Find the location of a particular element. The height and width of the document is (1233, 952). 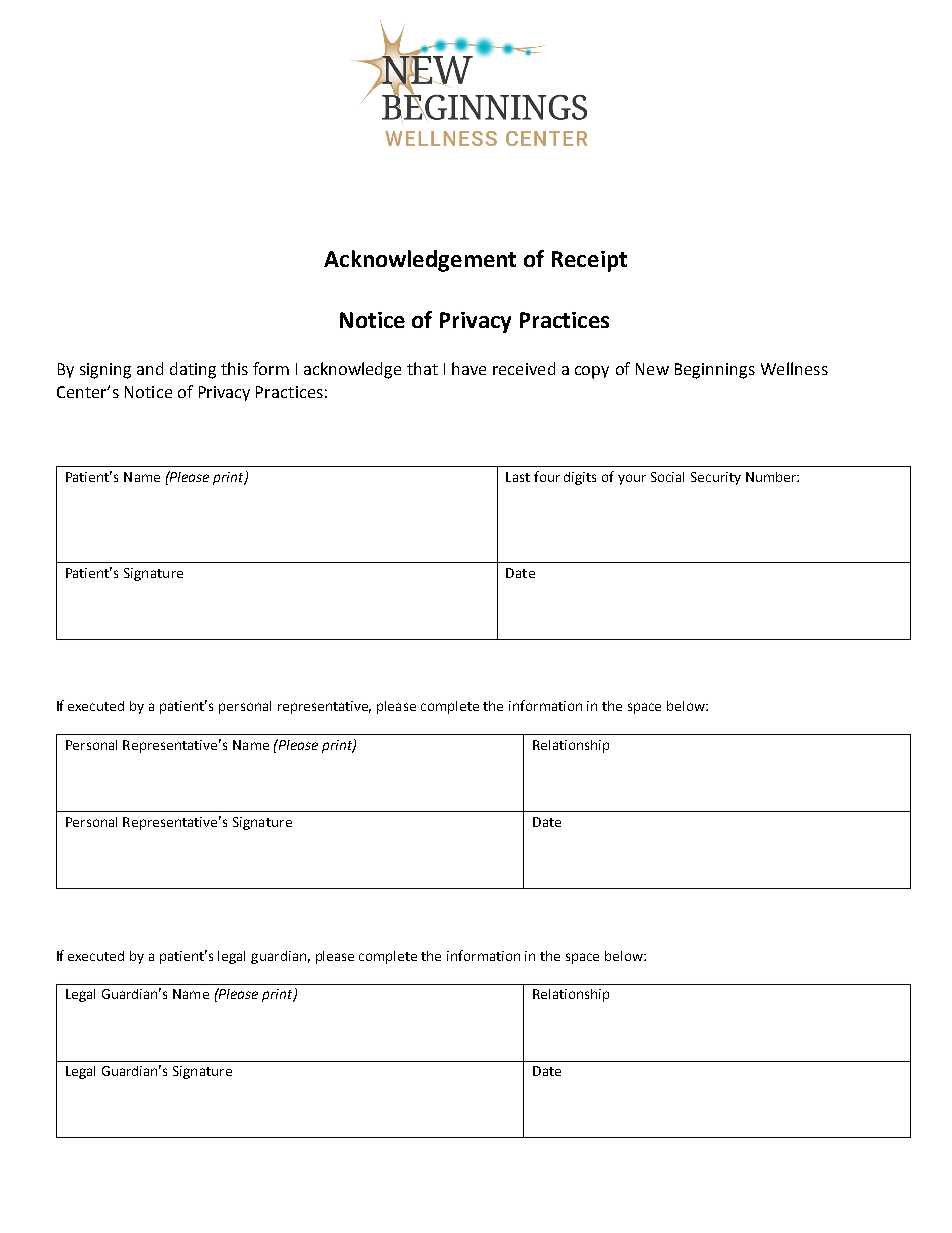

Beginnings is located at coordinates (715, 371).
